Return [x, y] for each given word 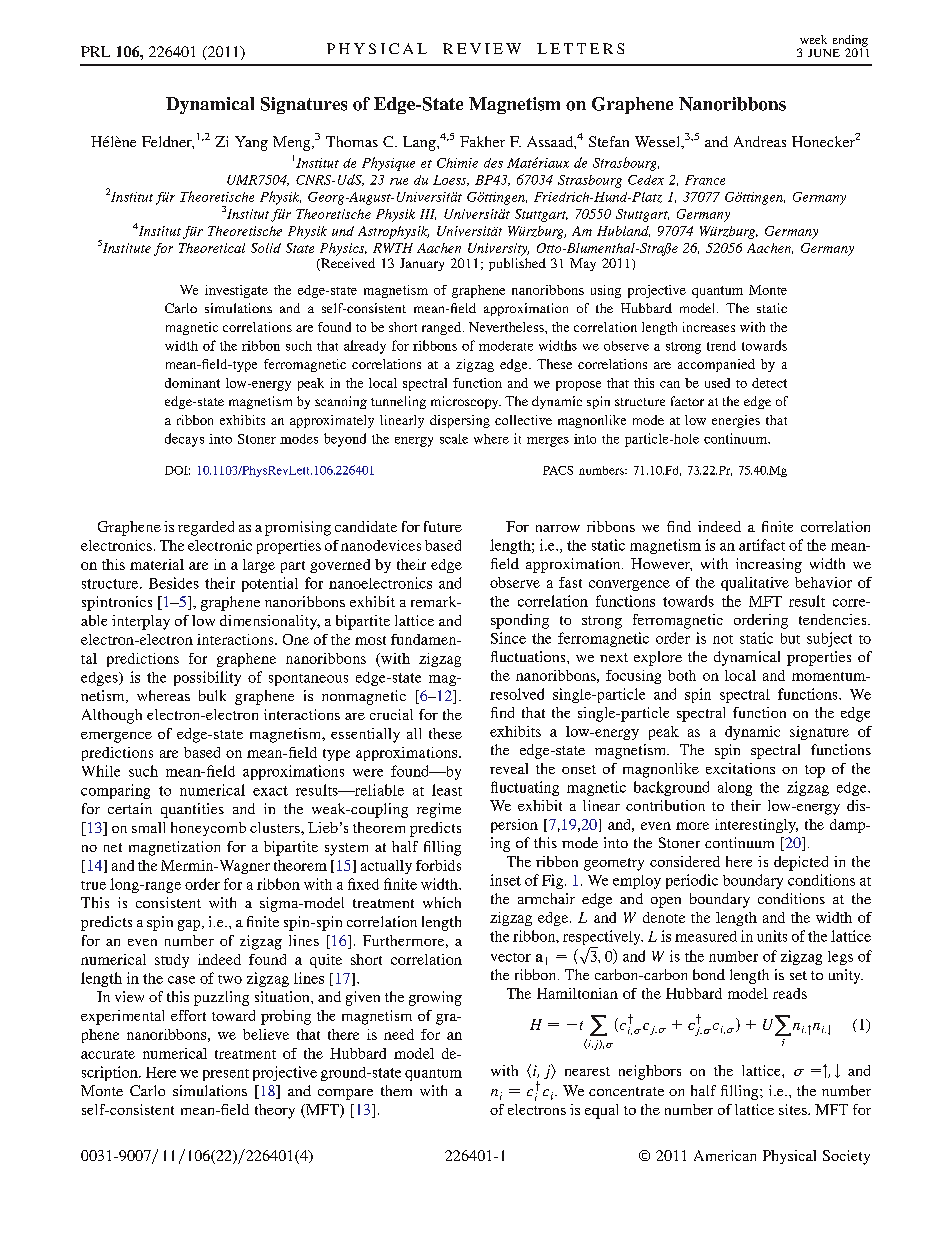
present [226, 1075]
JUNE [824, 53]
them [396, 1090]
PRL [95, 51]
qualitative [755, 584]
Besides [174, 583]
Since [508, 638]
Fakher [482, 141]
